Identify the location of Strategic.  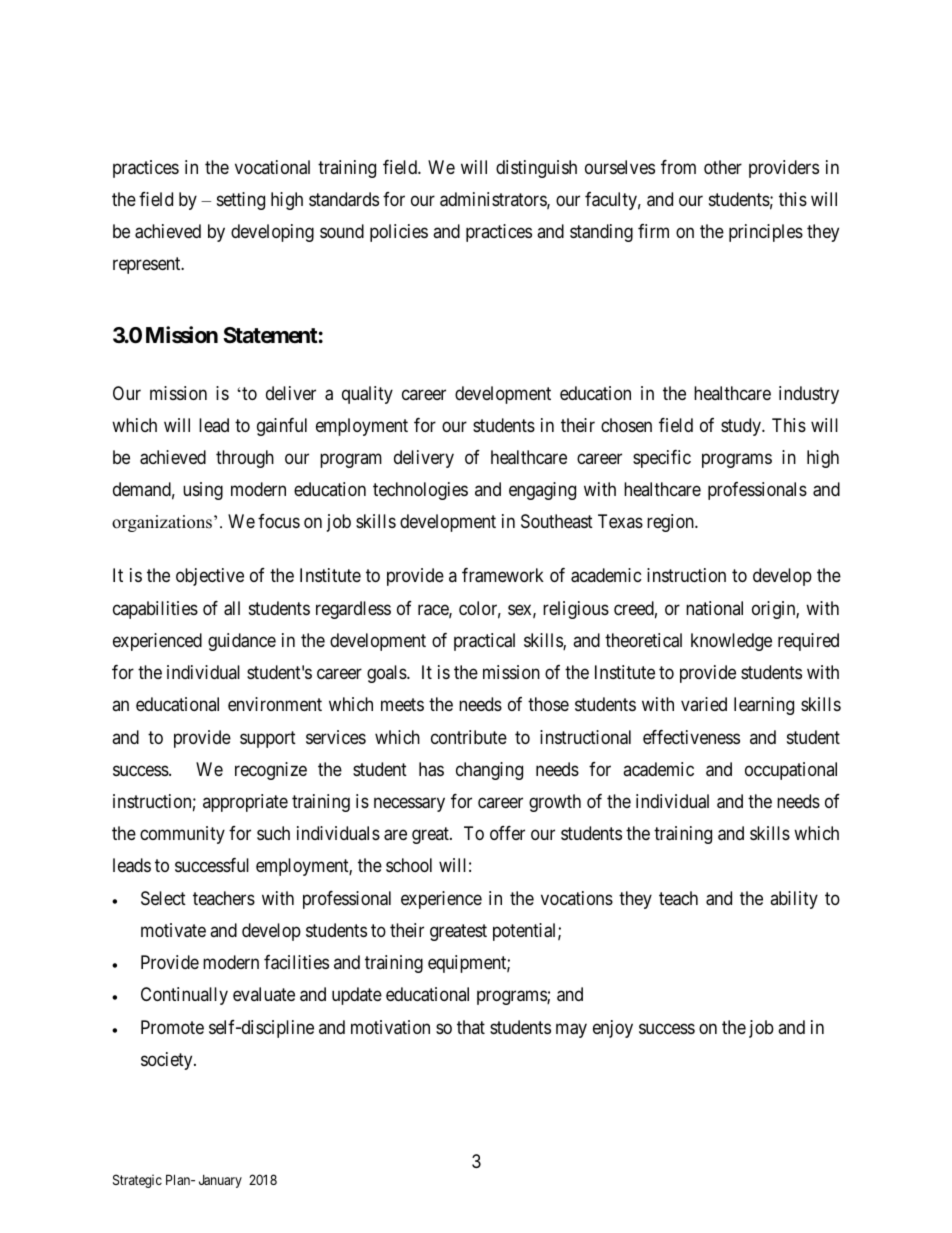
(137, 1181).
